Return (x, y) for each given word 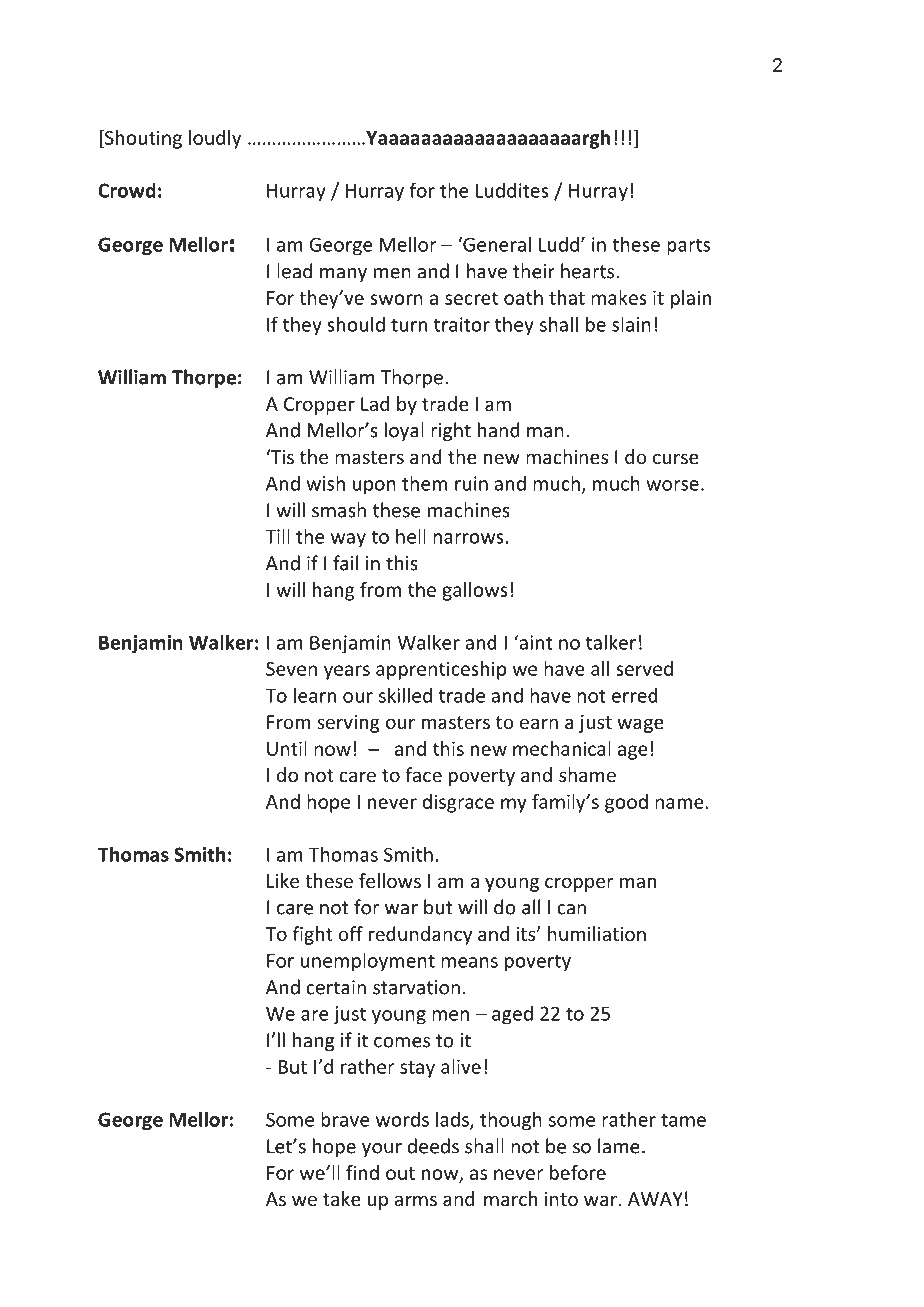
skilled (405, 695)
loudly (215, 139)
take (341, 1198)
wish (325, 483)
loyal (404, 431)
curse (676, 458)
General (496, 244)
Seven (291, 669)
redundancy (420, 935)
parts (688, 247)
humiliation (597, 933)
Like (283, 880)
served (644, 668)
